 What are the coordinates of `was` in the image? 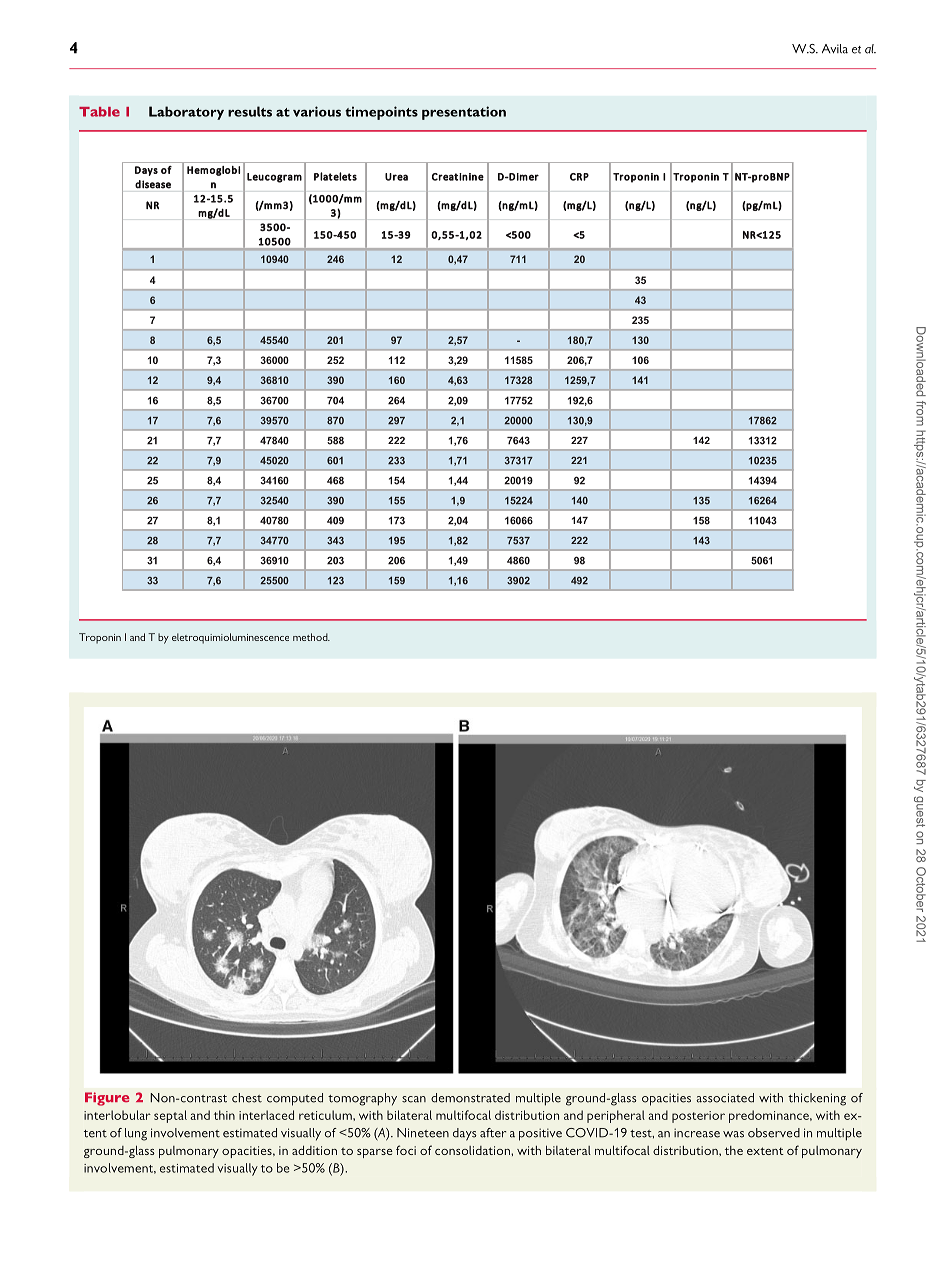 It's located at (733, 1134).
